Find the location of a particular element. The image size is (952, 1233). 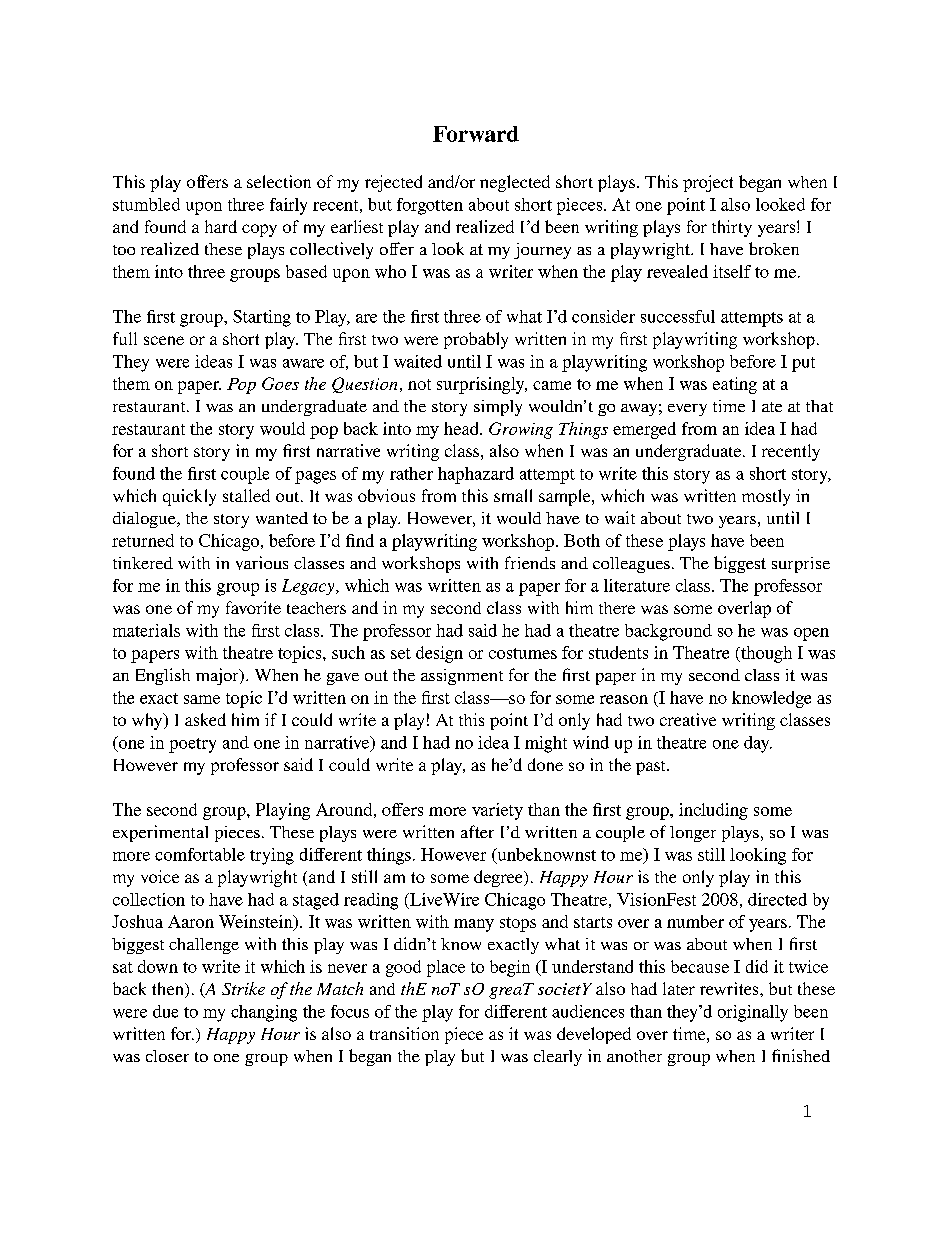

favorite is located at coordinates (253, 607).
